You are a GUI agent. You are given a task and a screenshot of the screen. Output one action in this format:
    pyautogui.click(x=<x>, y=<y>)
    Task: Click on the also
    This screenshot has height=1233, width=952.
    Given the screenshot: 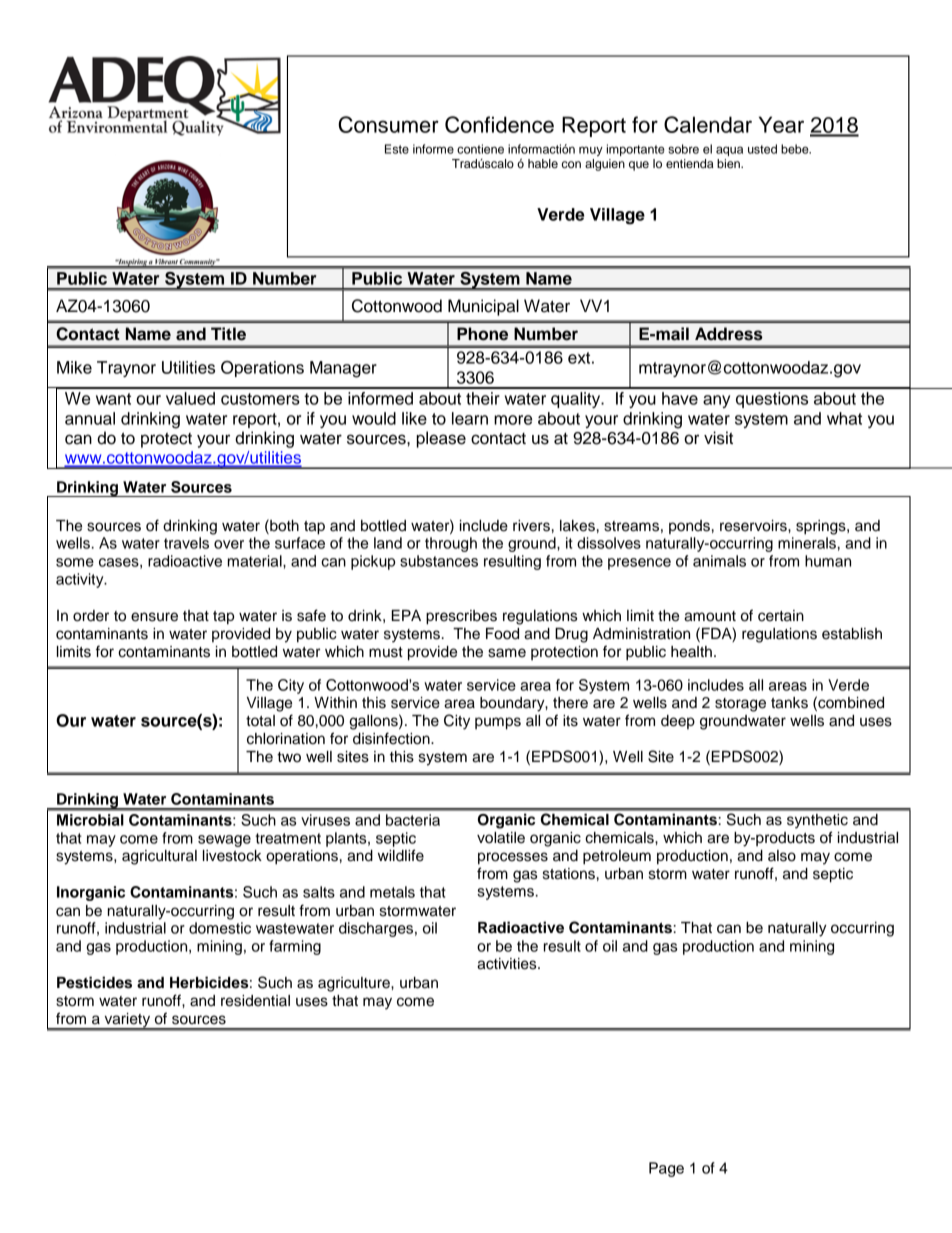 What is the action you would take?
    pyautogui.click(x=782, y=856)
